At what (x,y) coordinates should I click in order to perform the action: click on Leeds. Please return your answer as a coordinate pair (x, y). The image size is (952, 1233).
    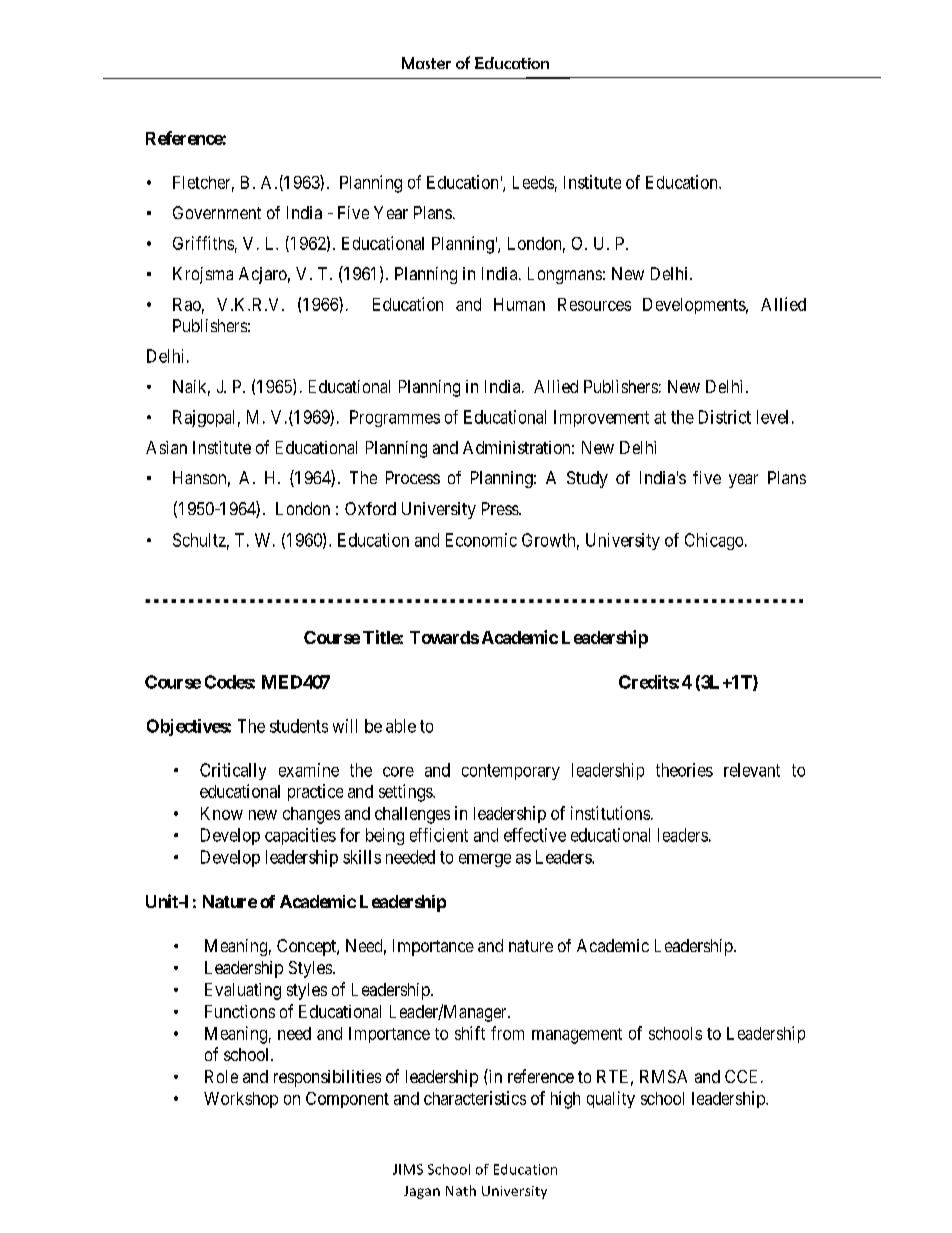
    Looking at the image, I should click on (533, 182).
